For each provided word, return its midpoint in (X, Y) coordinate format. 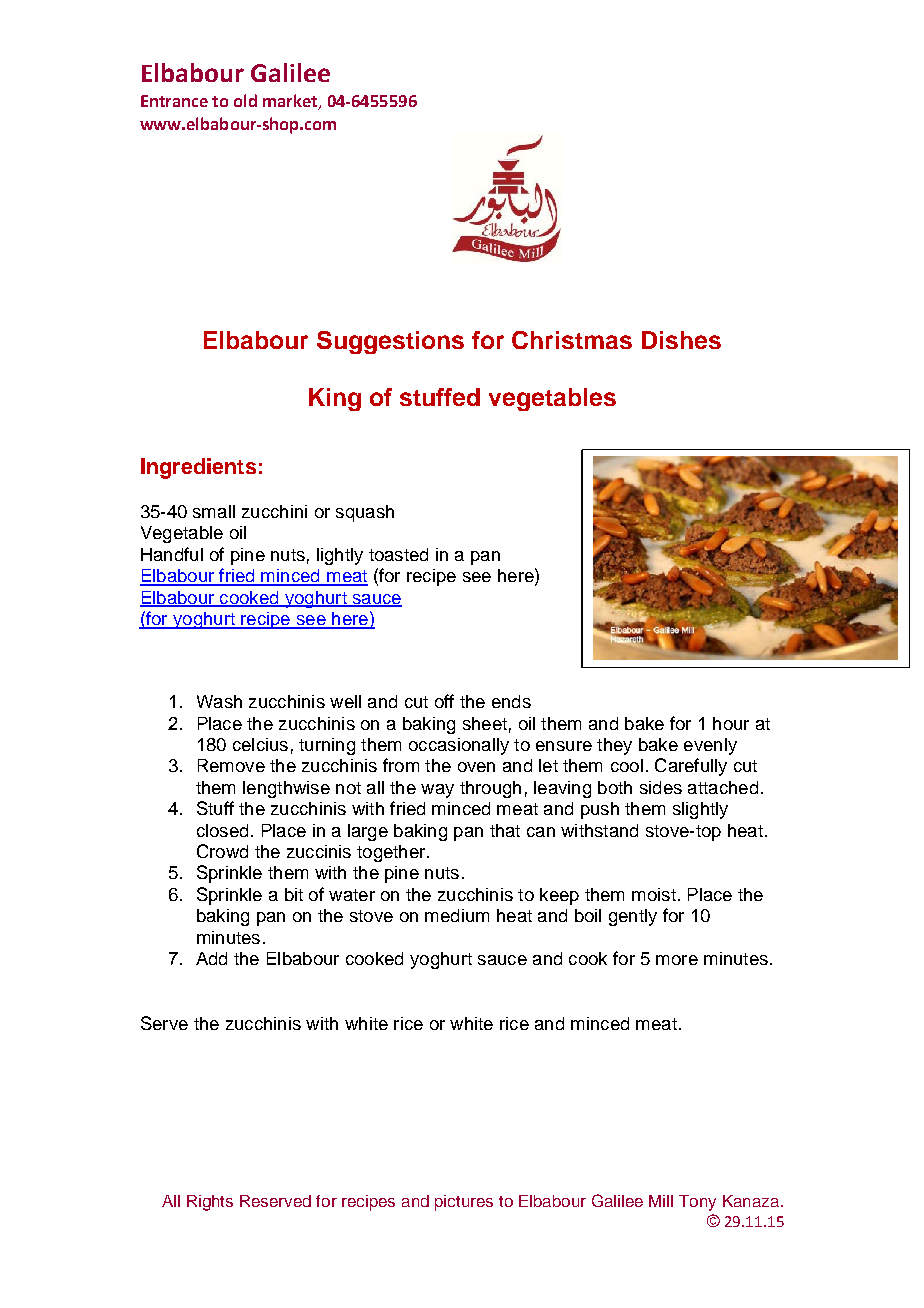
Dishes (681, 340)
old (245, 100)
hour (731, 723)
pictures (464, 1203)
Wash (219, 701)
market (291, 101)
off (444, 701)
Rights (210, 1203)
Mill (661, 1201)
